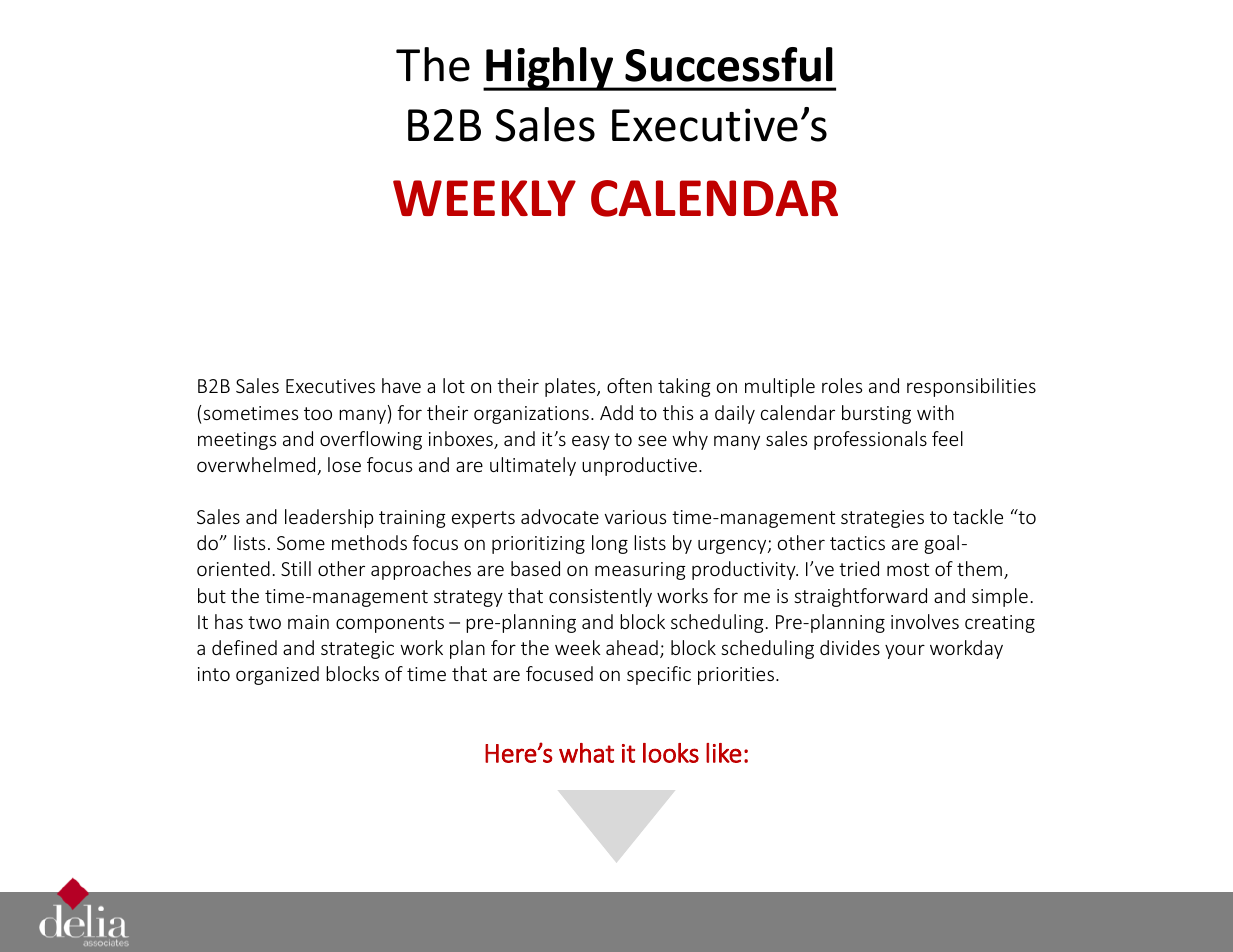 This document has width=1233, height=952. What do you see at coordinates (550, 69) in the document?
I see `Highly` at bounding box center [550, 69].
